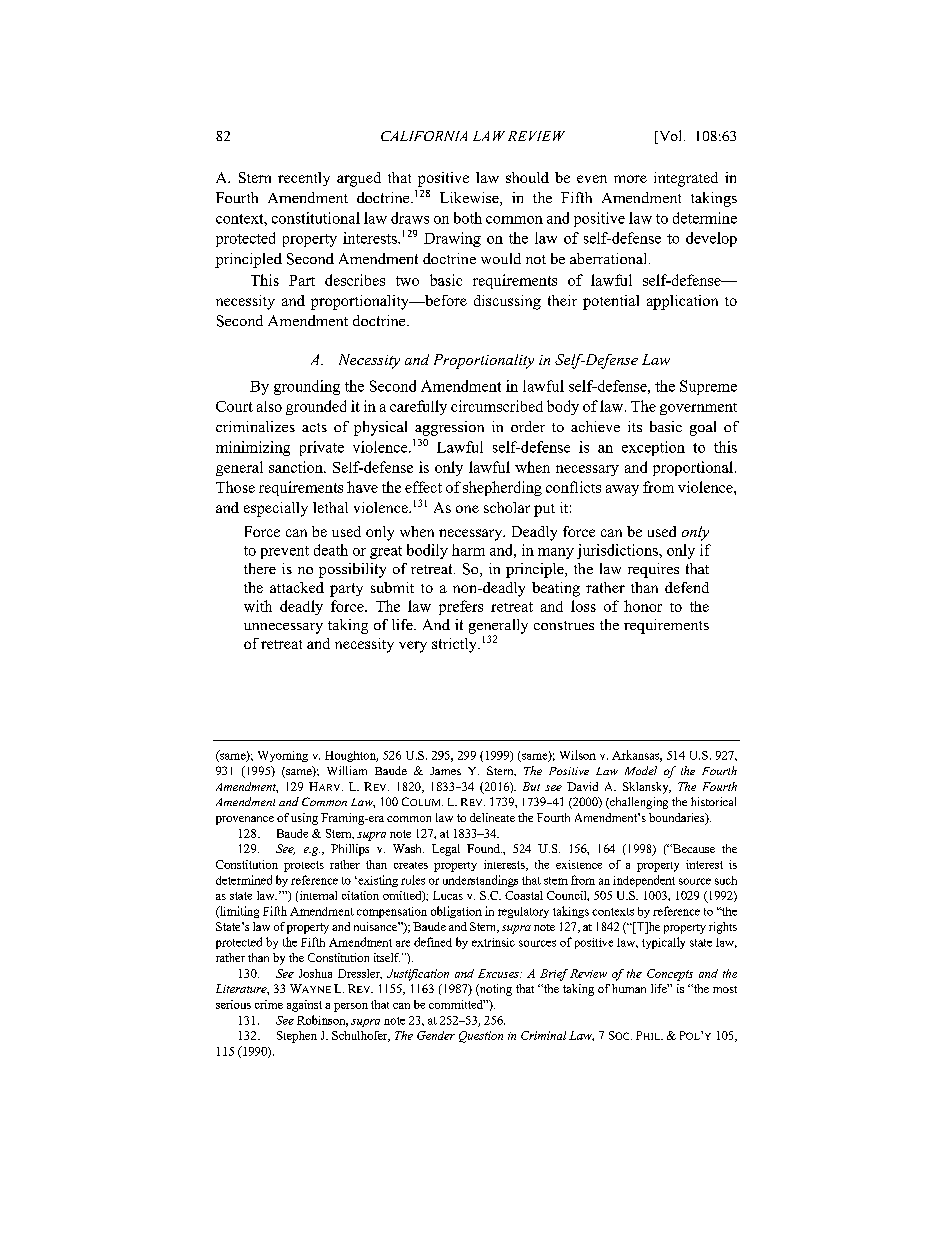 This document has width=952, height=1233. Describe the element at coordinates (467, 509) in the document. I see `one` at that location.
